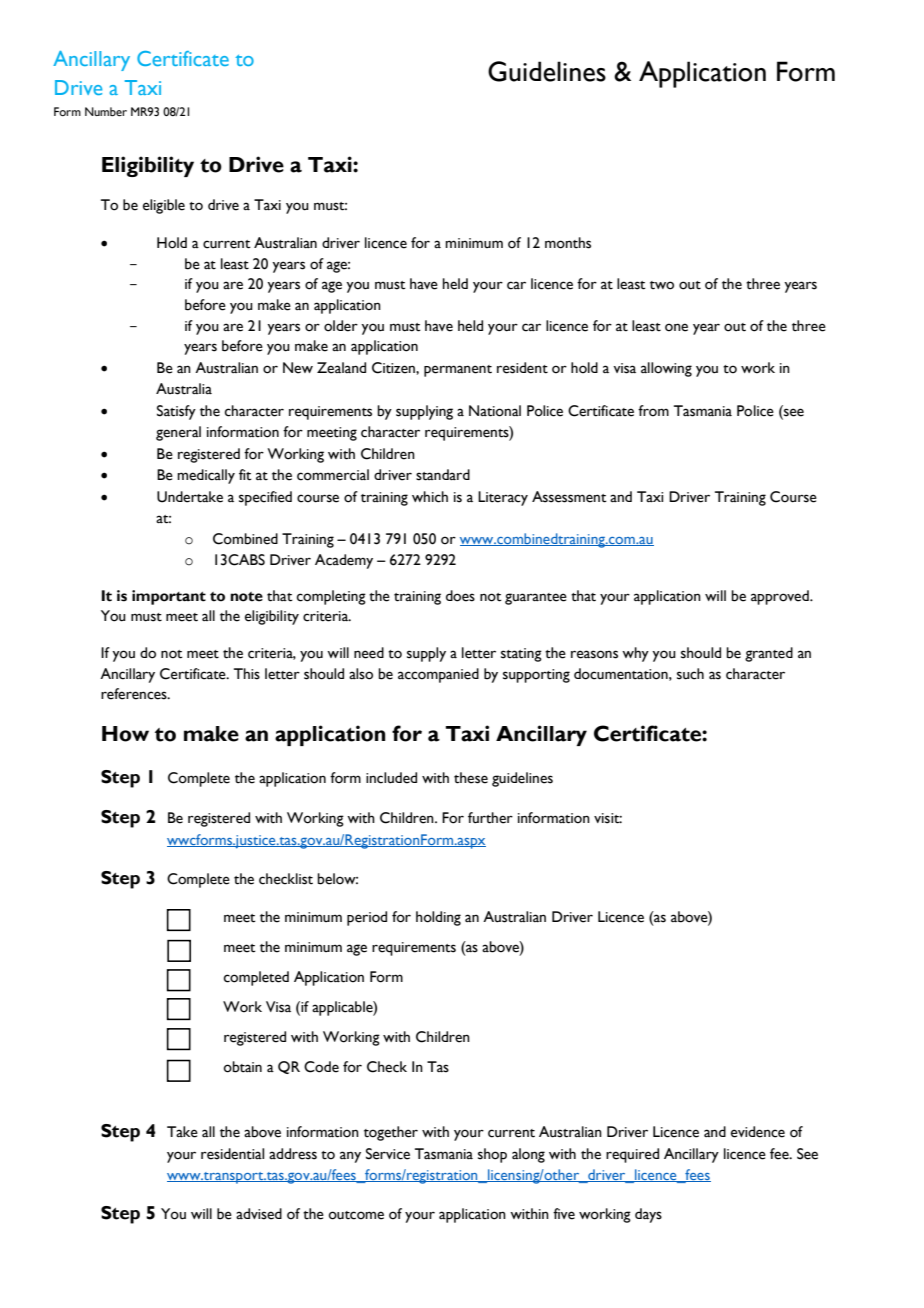 Image resolution: width=924 pixels, height=1308 pixels. What do you see at coordinates (430, 497) in the document?
I see `which` at bounding box center [430, 497].
